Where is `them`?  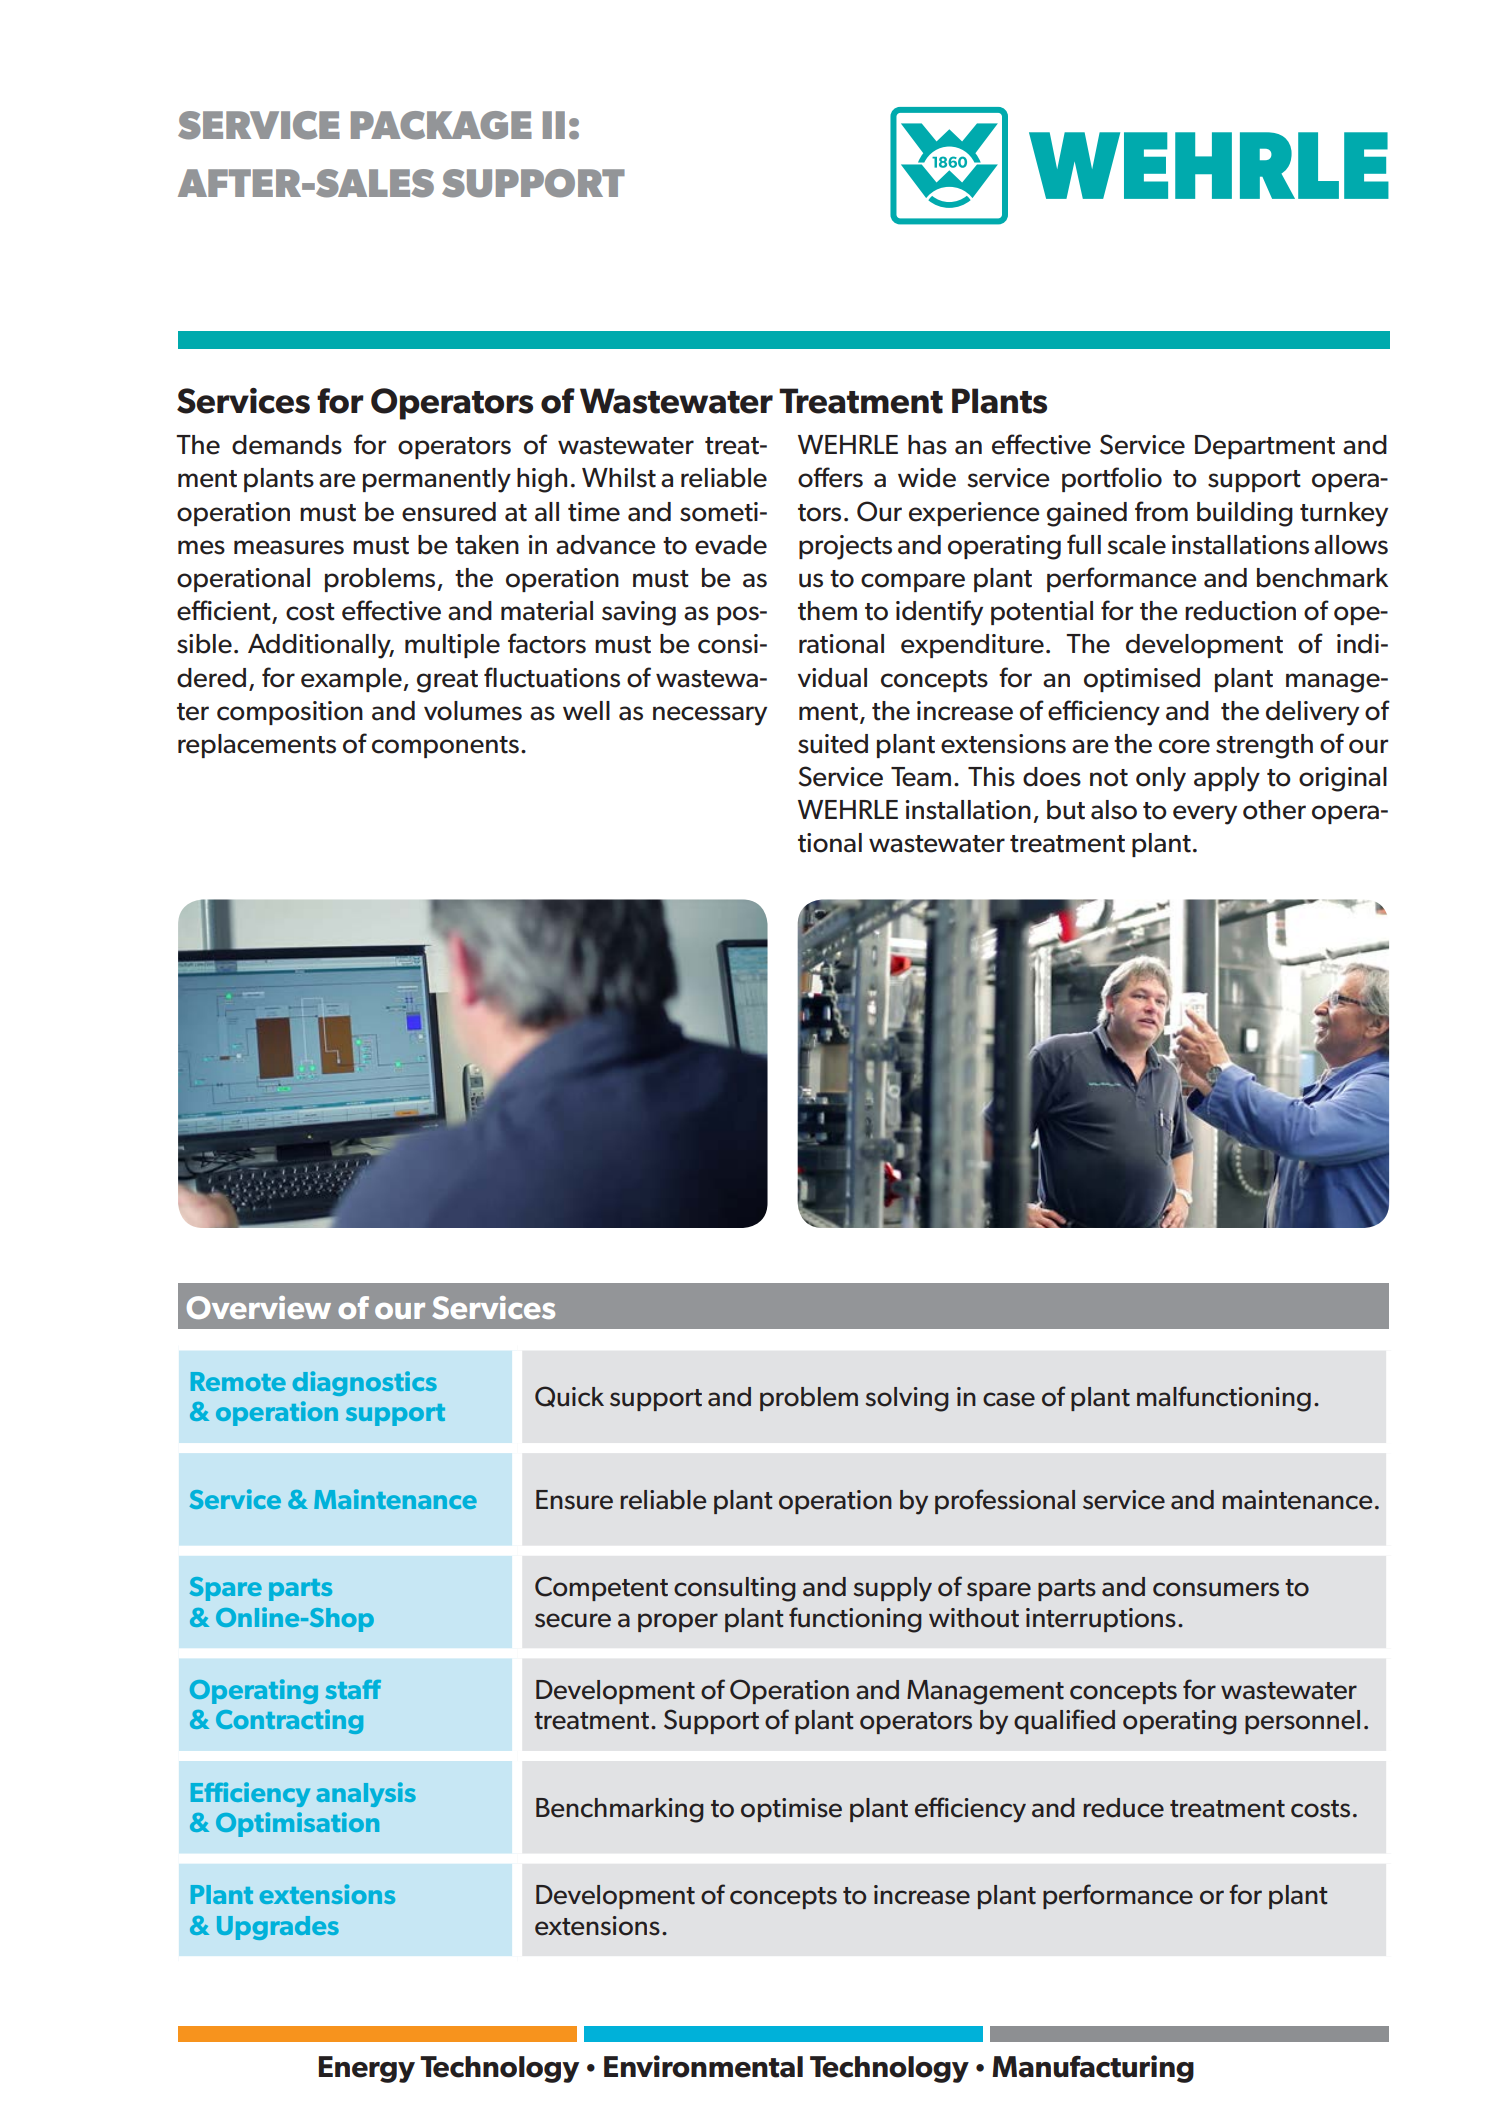
them is located at coordinates (827, 611).
